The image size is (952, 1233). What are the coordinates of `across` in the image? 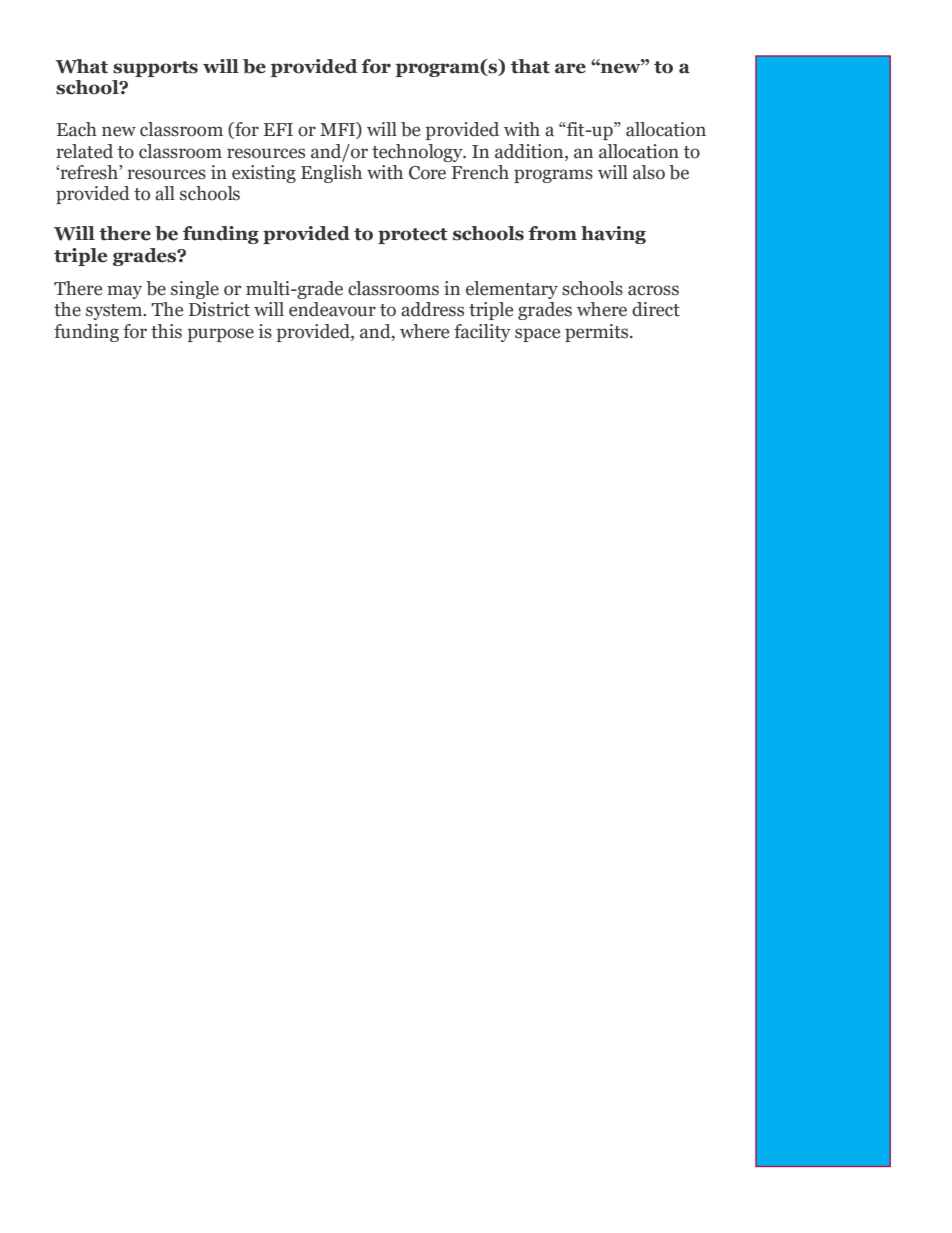 It's located at (653, 290).
